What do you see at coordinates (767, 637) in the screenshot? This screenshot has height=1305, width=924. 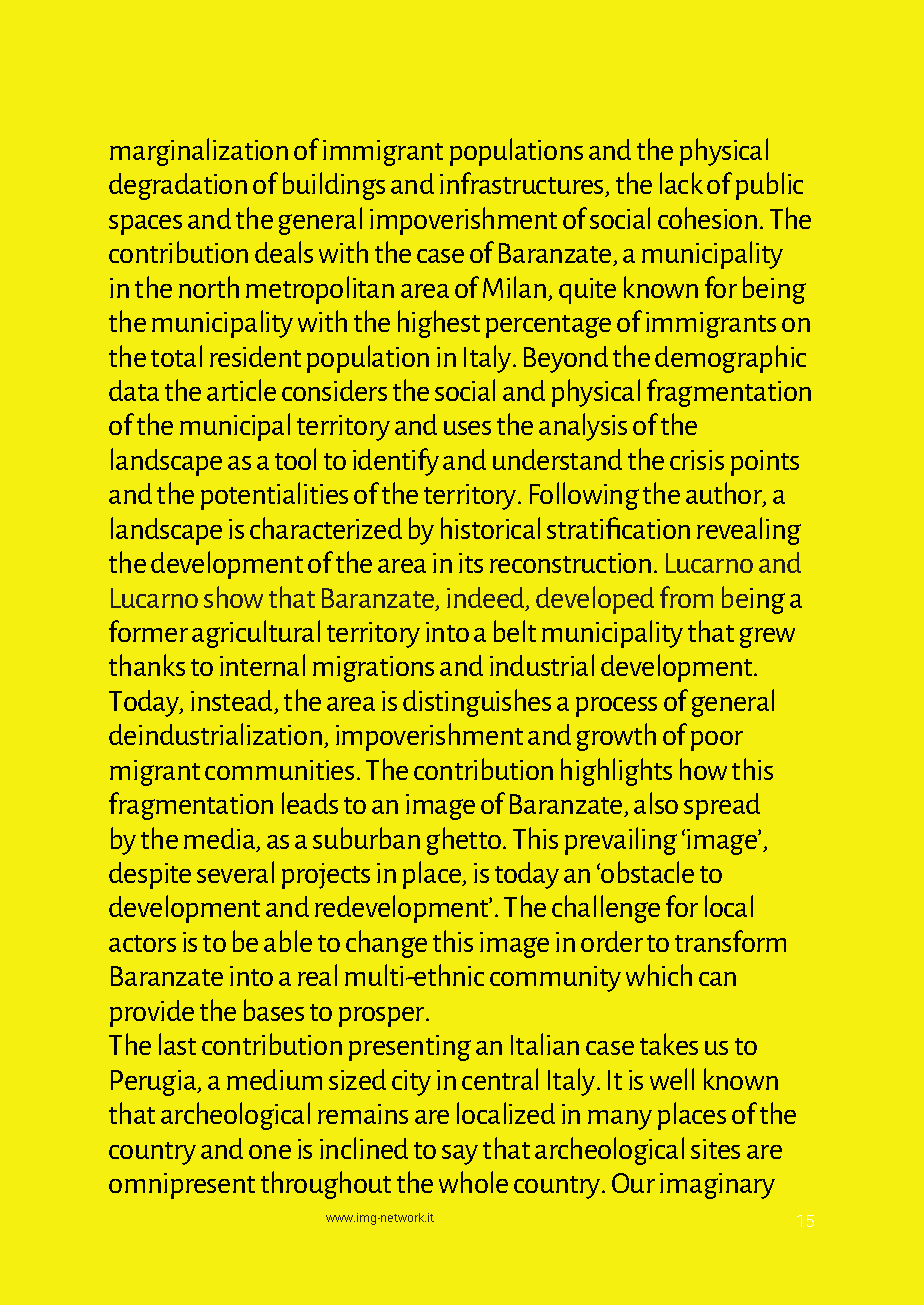 I see `grew` at bounding box center [767, 637].
